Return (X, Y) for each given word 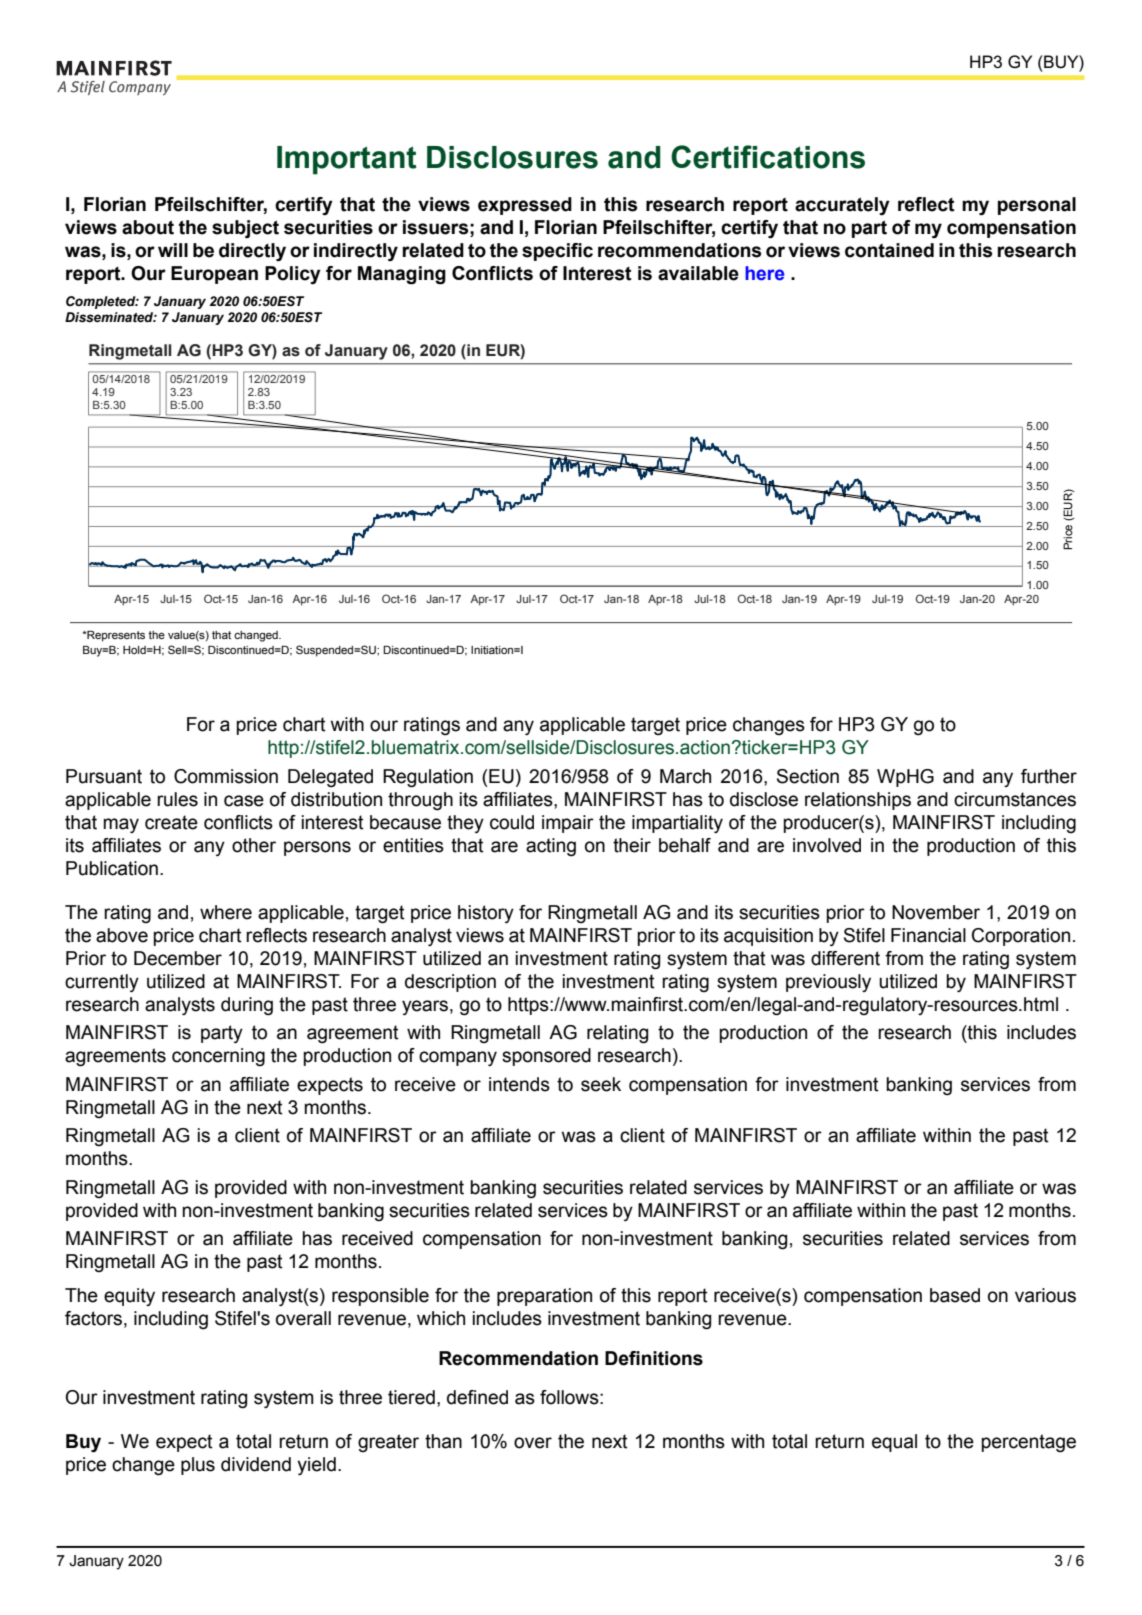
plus (198, 1466)
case (244, 801)
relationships (858, 801)
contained (889, 250)
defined (477, 1397)
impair (568, 824)
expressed (525, 206)
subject (245, 229)
